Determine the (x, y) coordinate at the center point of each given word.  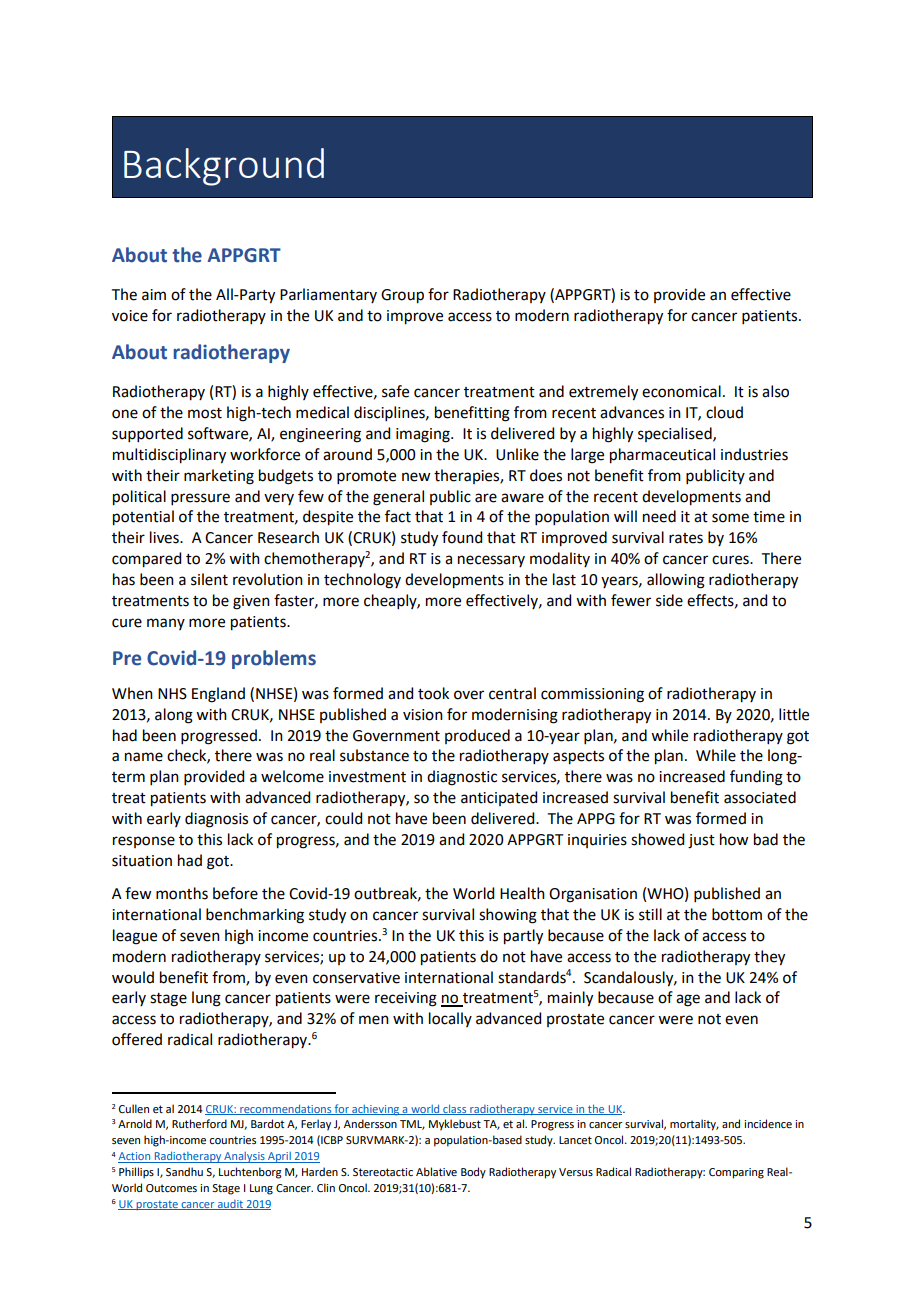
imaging (424, 435)
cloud (724, 412)
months (182, 893)
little (794, 714)
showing (508, 916)
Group (402, 296)
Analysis (244, 1157)
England (218, 695)
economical (681, 391)
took (433, 693)
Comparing (736, 1173)
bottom (737, 914)
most (205, 413)
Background (224, 167)
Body (473, 1173)
